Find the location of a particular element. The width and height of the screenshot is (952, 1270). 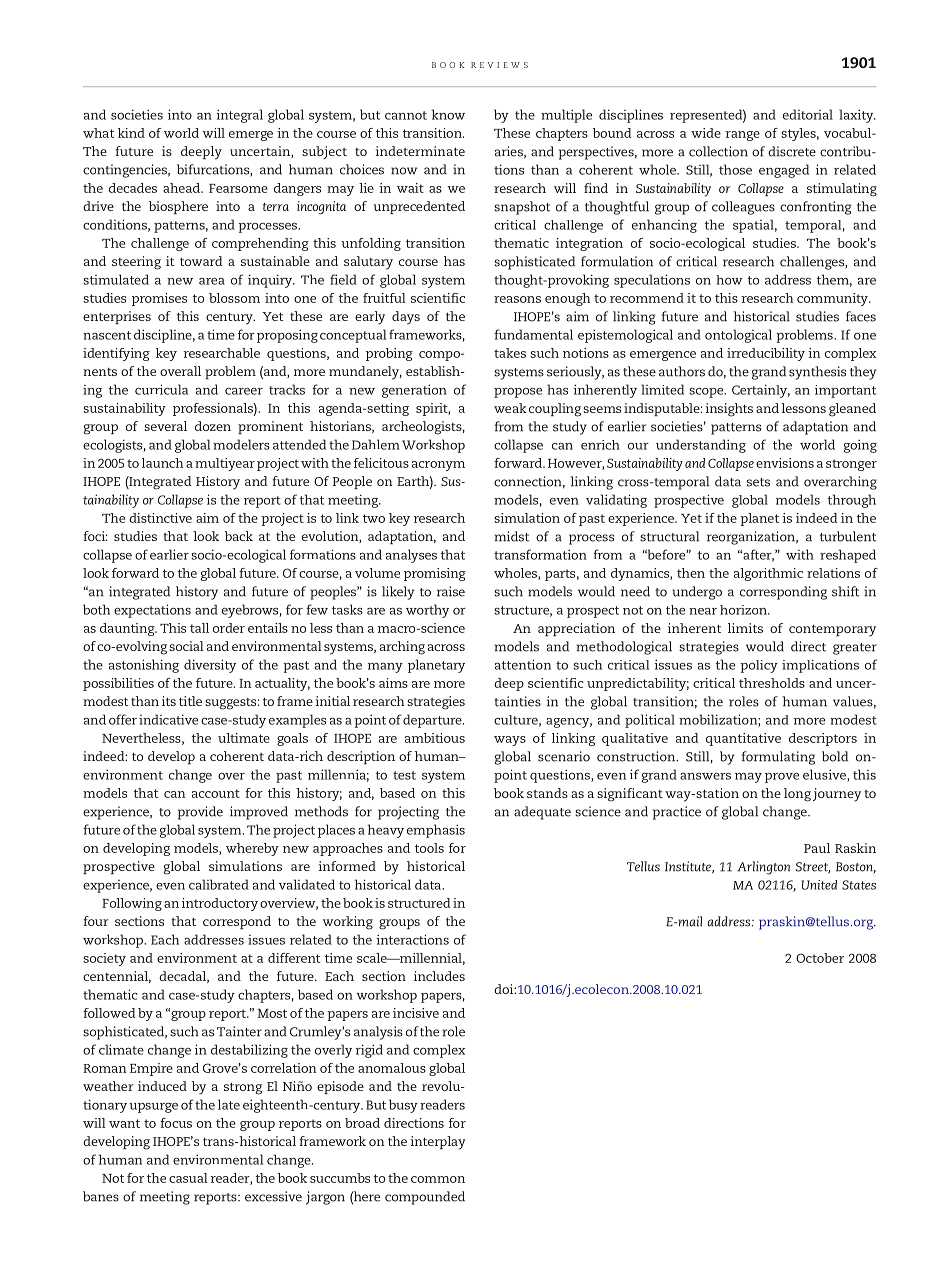

weak is located at coordinates (510, 408).
